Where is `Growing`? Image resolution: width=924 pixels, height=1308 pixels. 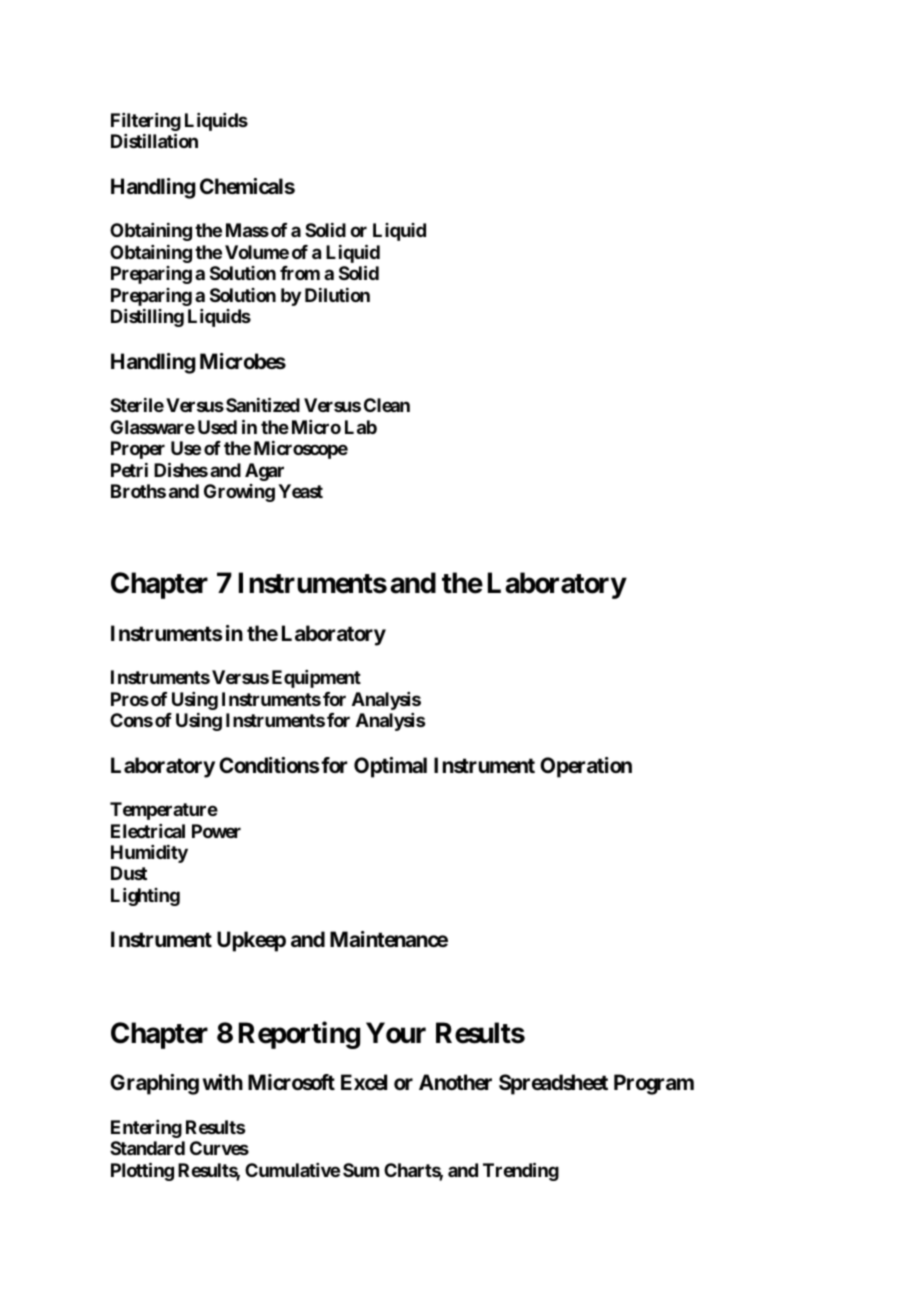
Growing is located at coordinates (239, 493).
